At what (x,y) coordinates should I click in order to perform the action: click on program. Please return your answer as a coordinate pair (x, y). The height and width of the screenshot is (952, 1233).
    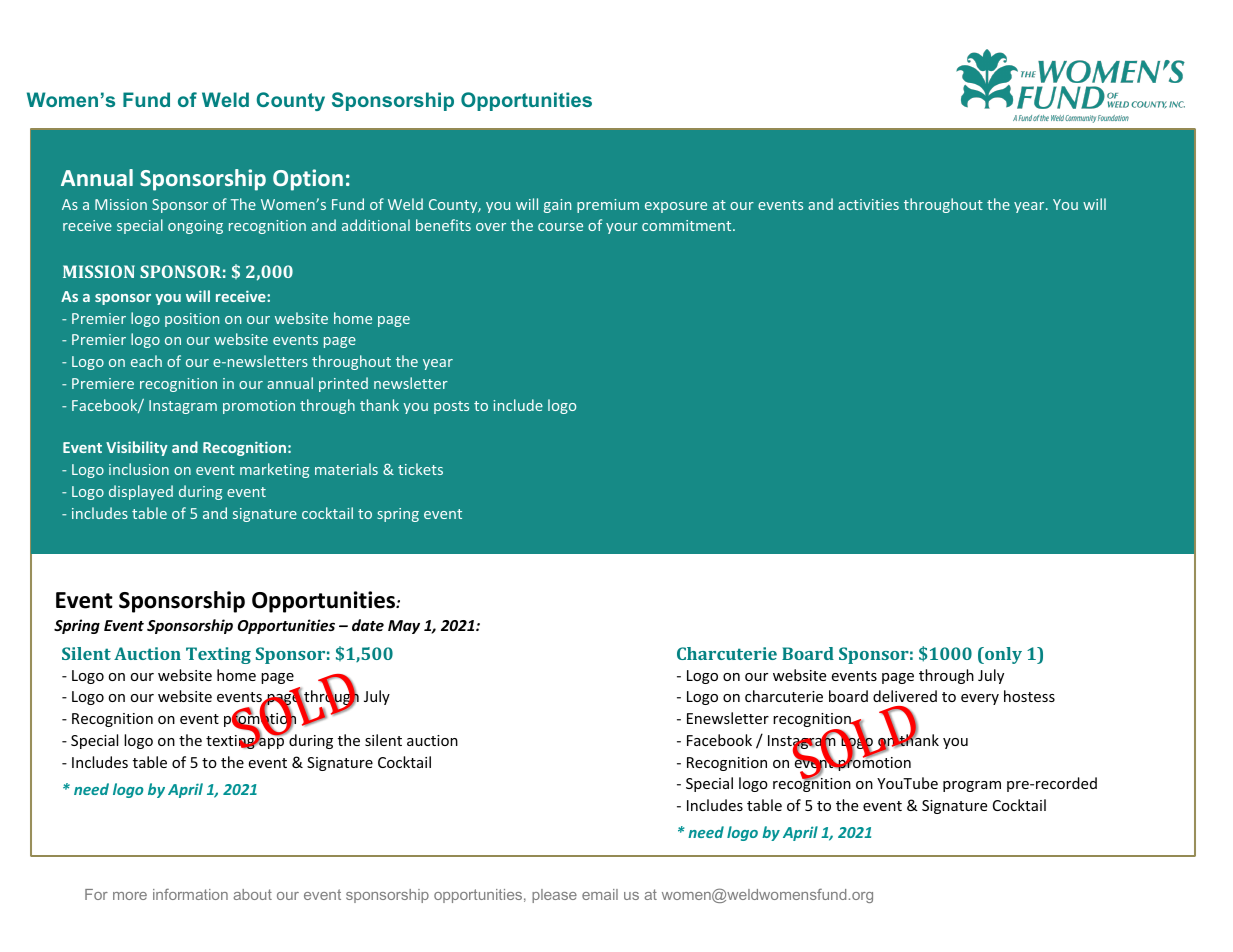
    Looking at the image, I should click on (972, 786).
